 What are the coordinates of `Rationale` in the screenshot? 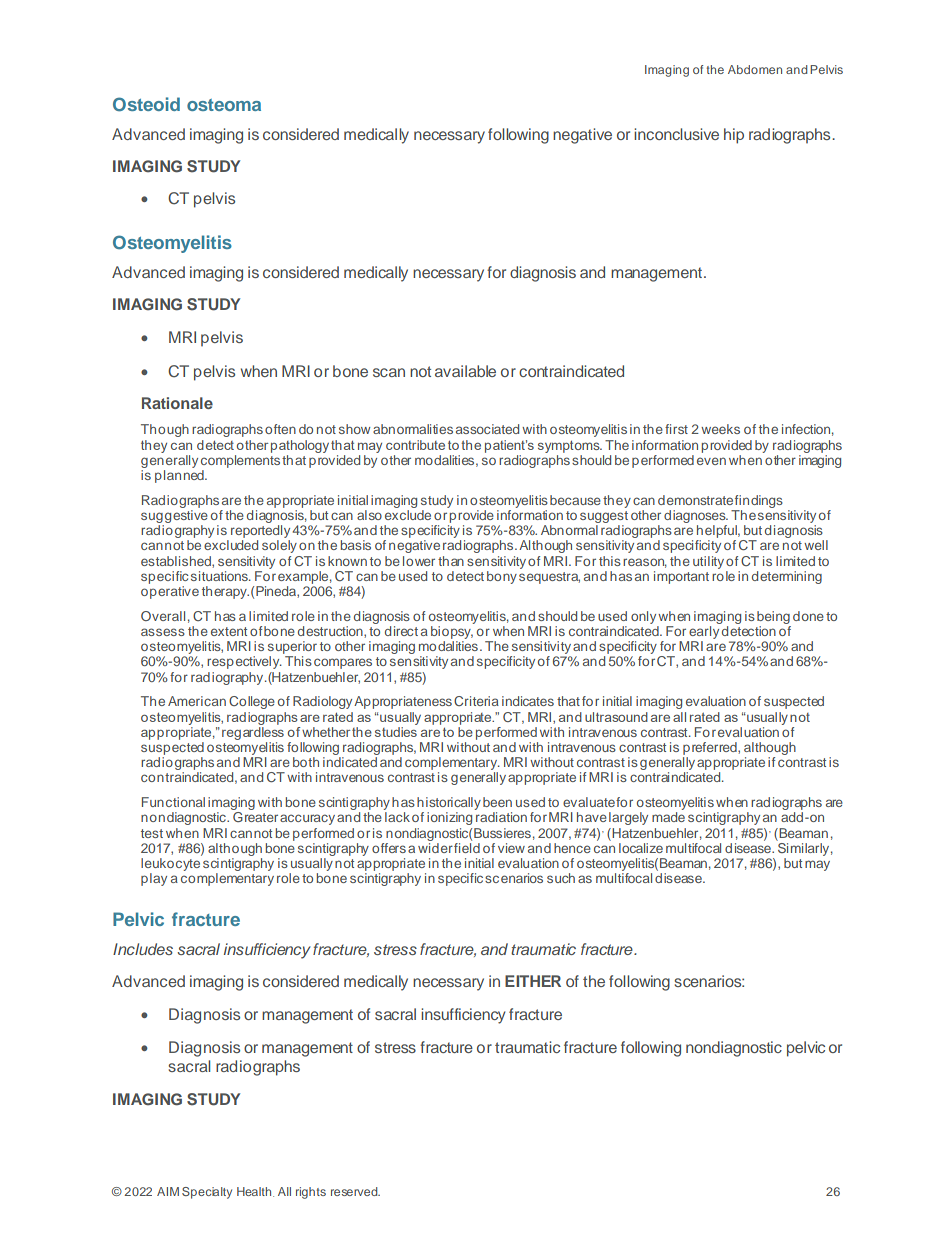 It's located at (177, 403).
